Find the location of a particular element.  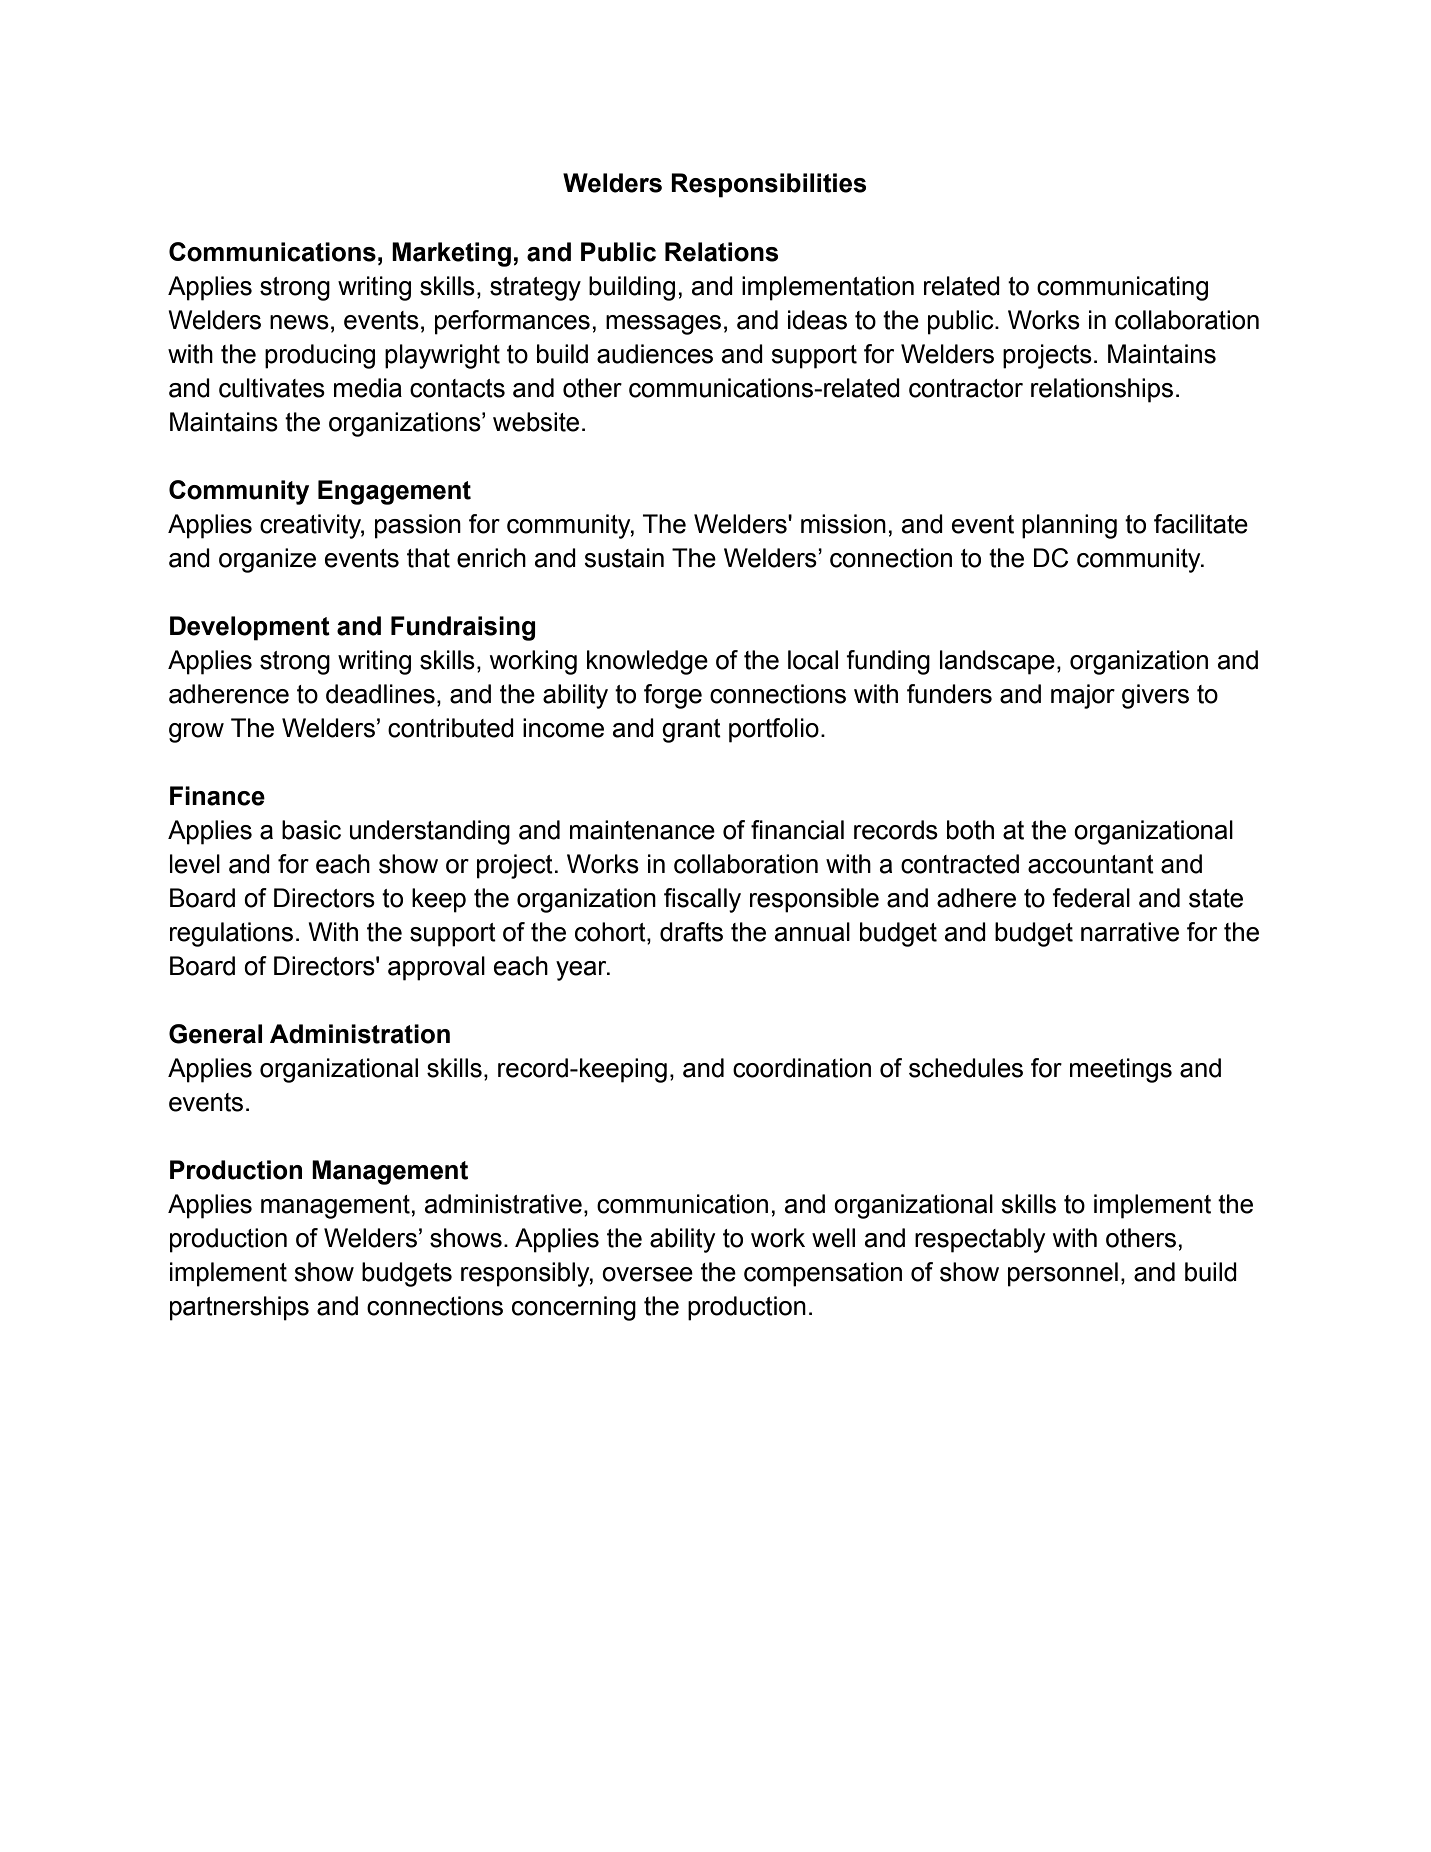

planning is located at coordinates (1069, 526).
